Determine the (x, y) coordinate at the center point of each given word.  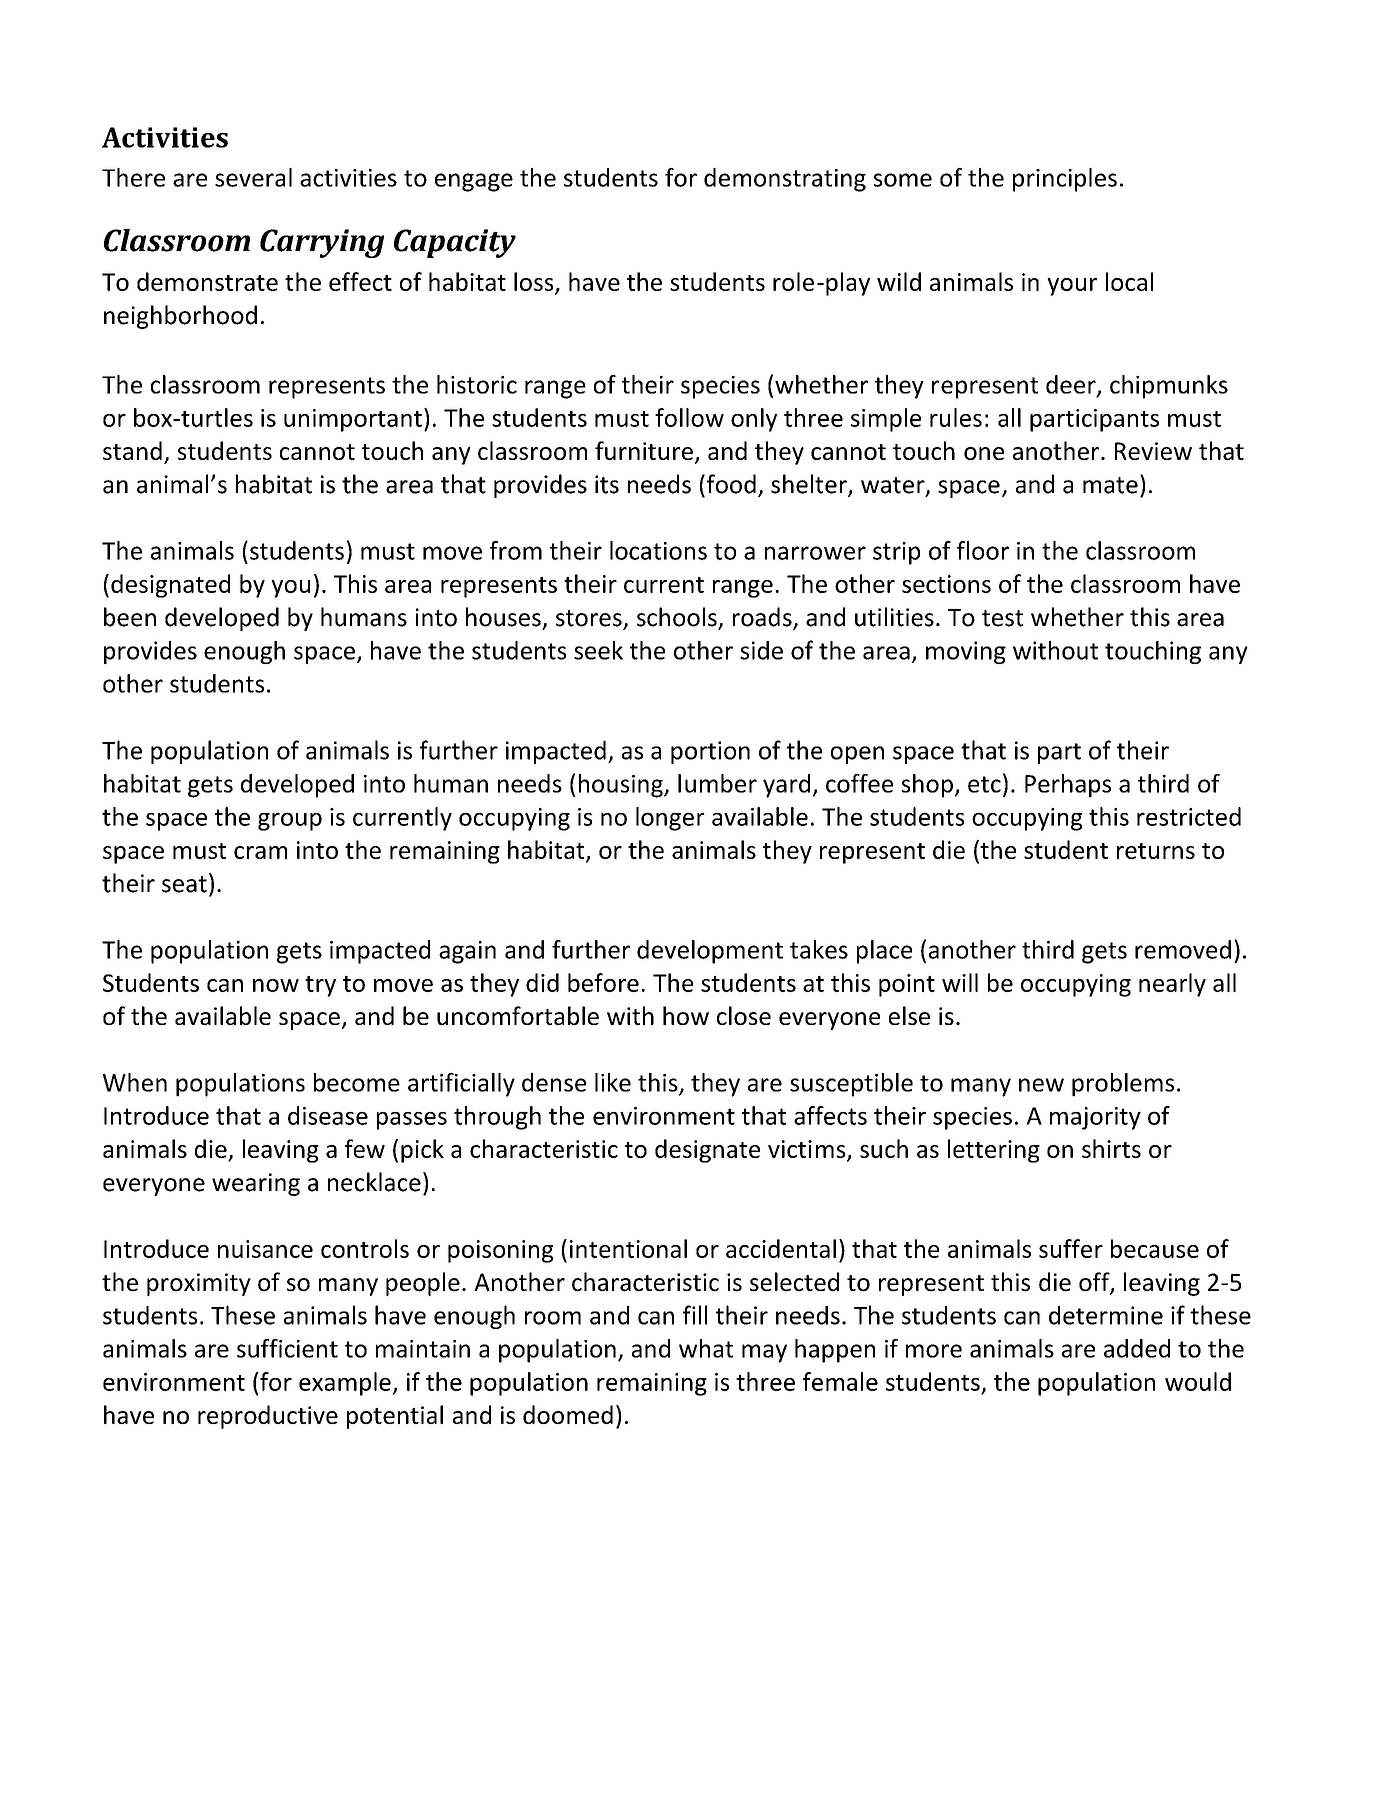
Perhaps (1068, 786)
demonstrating (785, 180)
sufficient (287, 1348)
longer (670, 819)
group (290, 821)
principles (1065, 180)
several (253, 177)
